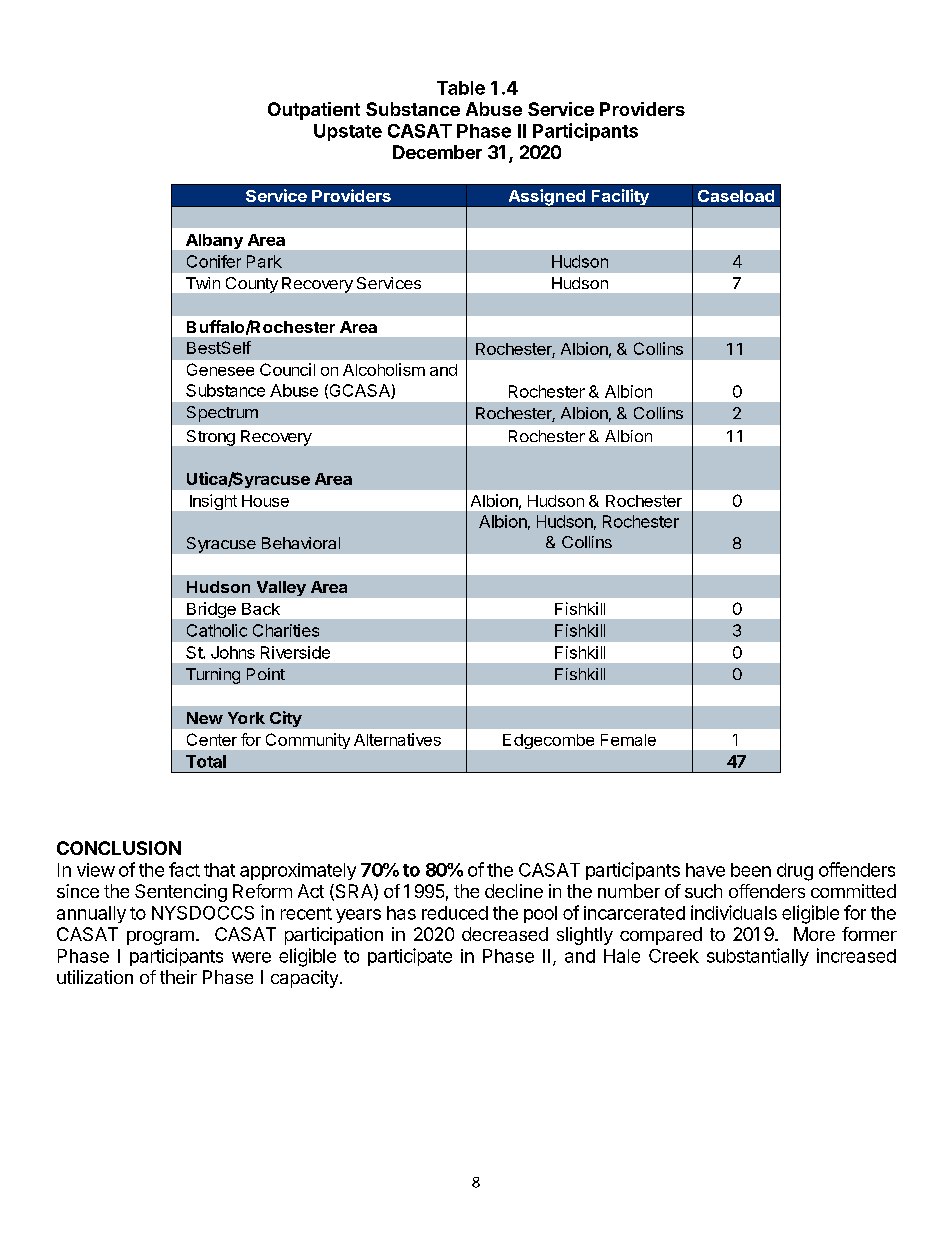 This screenshot has width=952, height=1233. I want to click on December, so click(437, 152).
